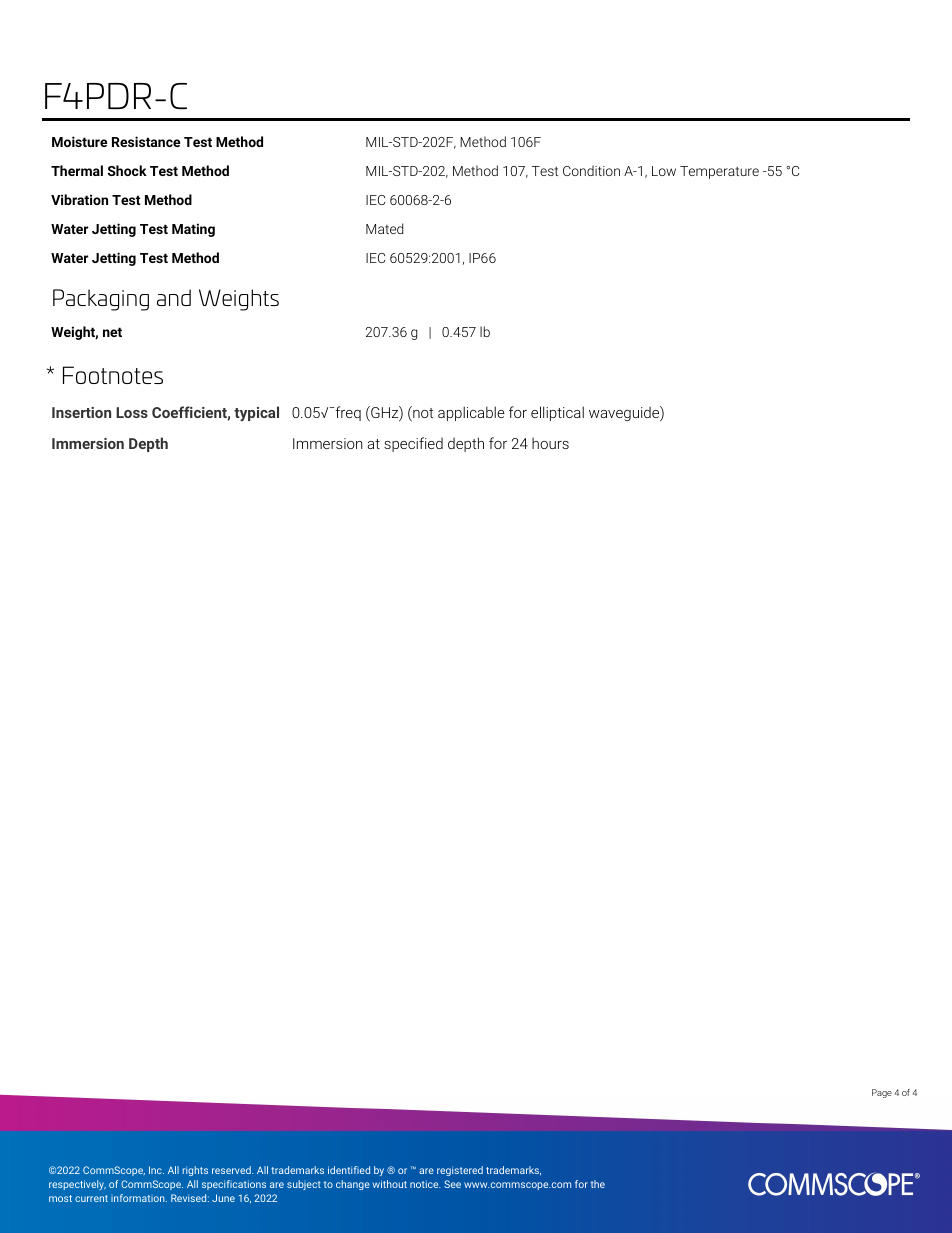 The image size is (952, 1233). Describe the element at coordinates (471, 413) in the screenshot. I see `applicable` at that location.
